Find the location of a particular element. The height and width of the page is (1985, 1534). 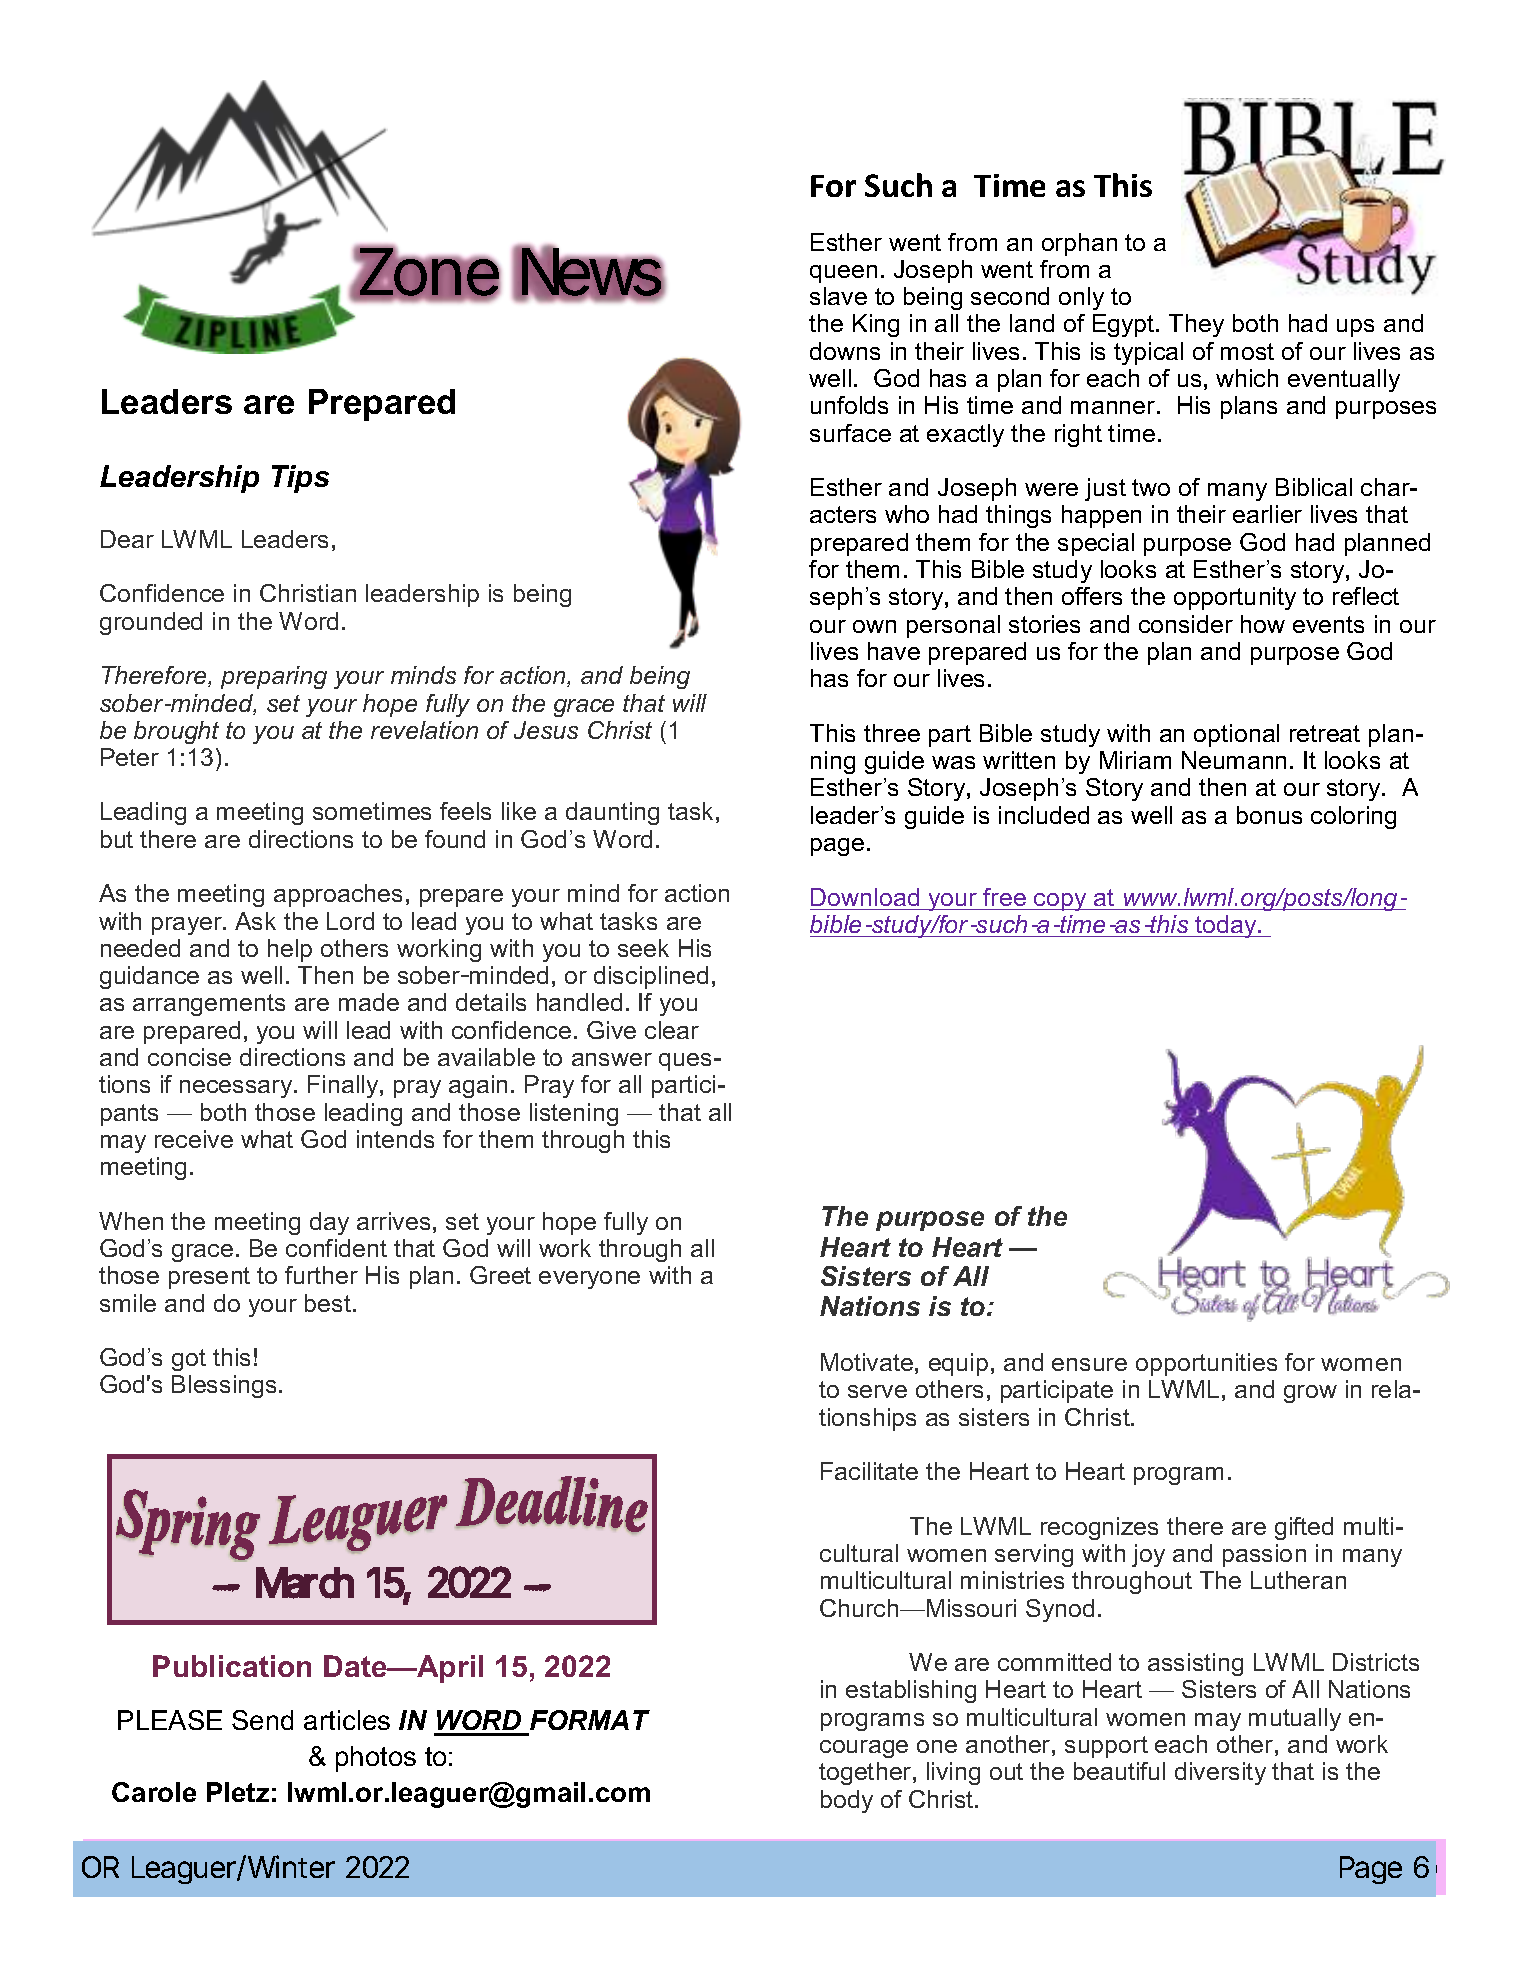

Tips is located at coordinates (300, 479).
